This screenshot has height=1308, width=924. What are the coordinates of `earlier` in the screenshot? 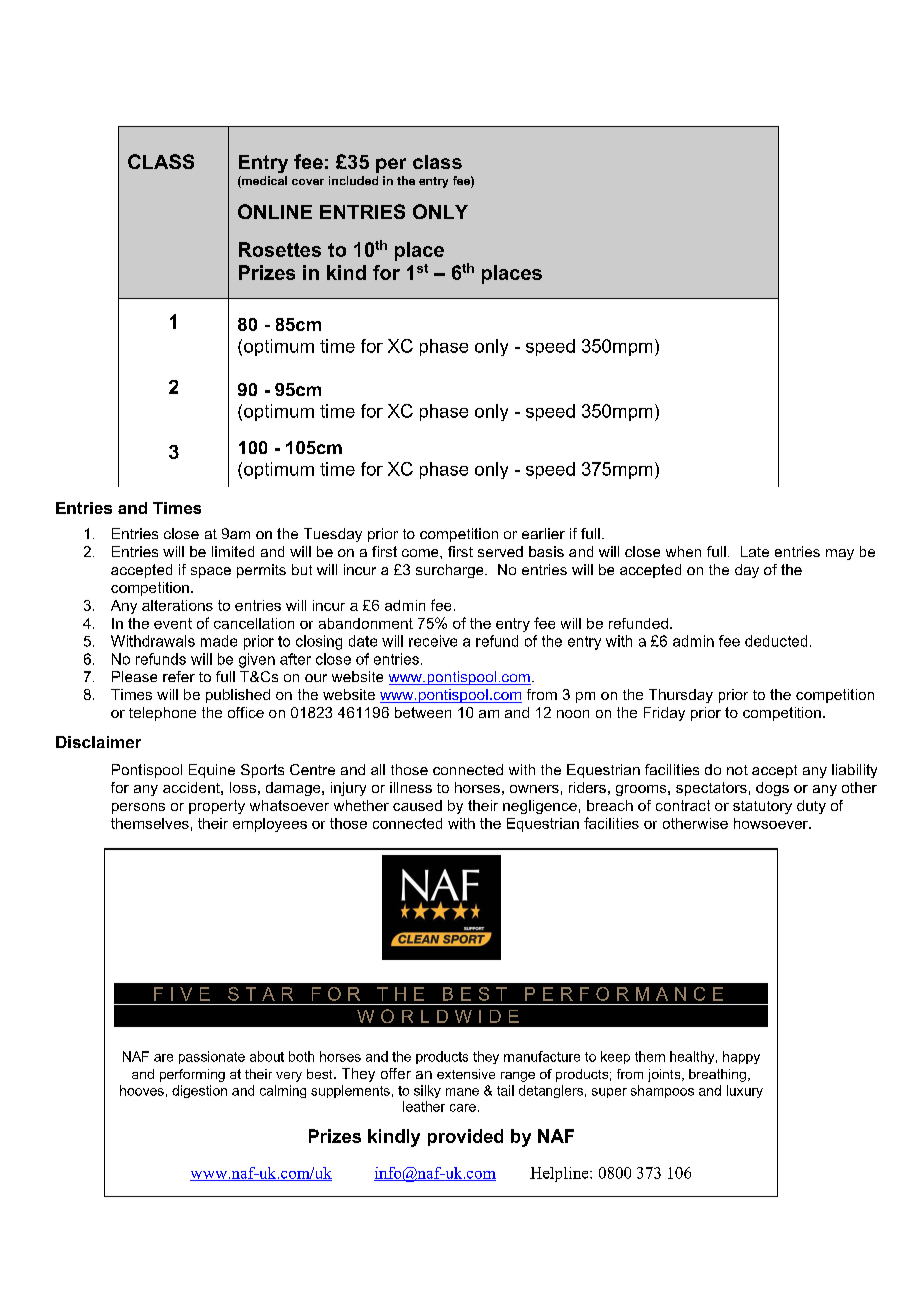 It's located at (543, 533).
